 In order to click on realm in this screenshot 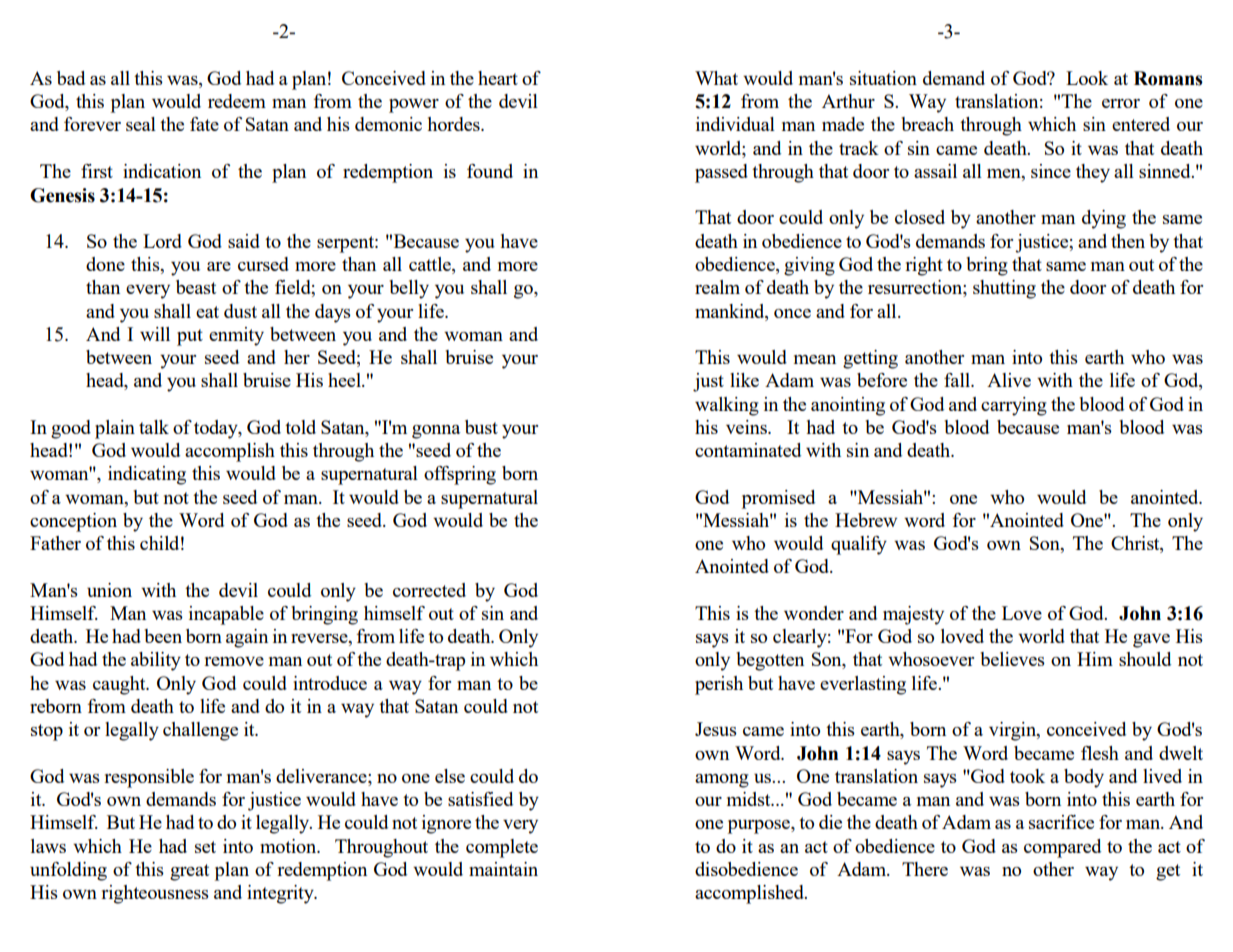, I will do `click(717, 287)`.
